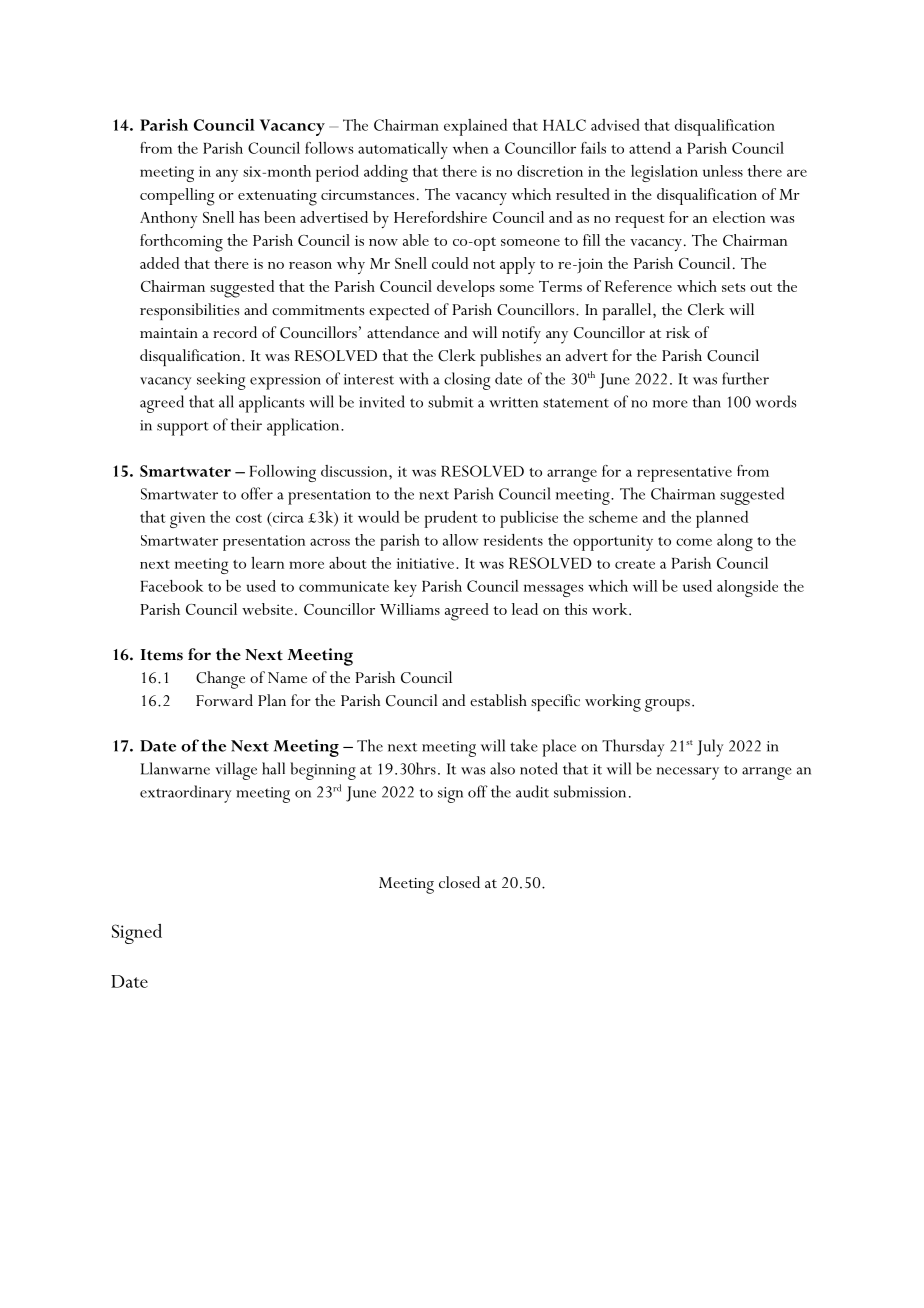  What do you see at coordinates (329, 148) in the screenshot?
I see `follows` at bounding box center [329, 148].
